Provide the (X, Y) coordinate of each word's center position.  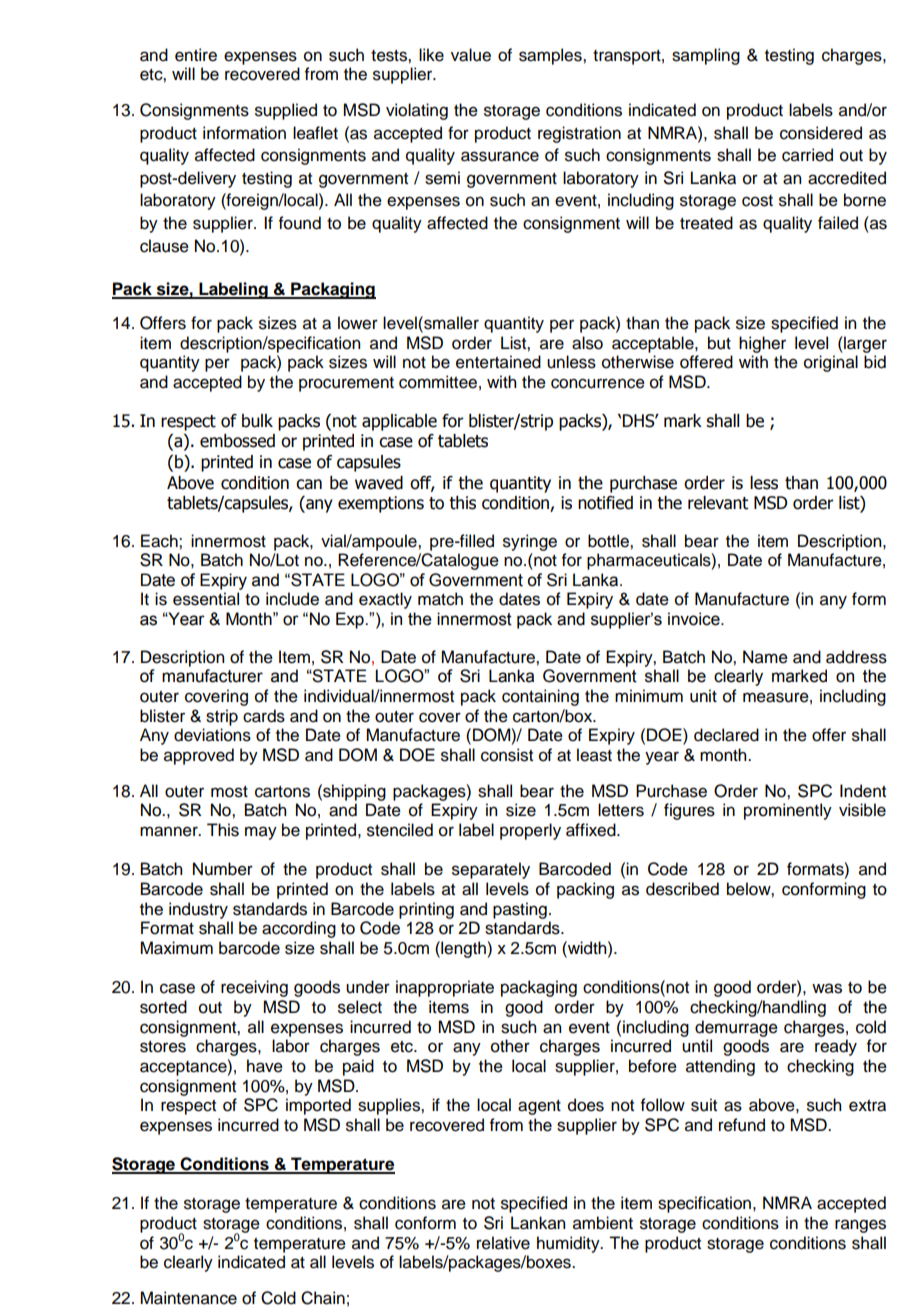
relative (503, 1243)
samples (551, 56)
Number (223, 869)
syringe (530, 542)
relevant (718, 503)
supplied (286, 111)
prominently (788, 811)
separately (491, 870)
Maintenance (188, 1298)
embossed (237, 441)
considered (821, 133)
